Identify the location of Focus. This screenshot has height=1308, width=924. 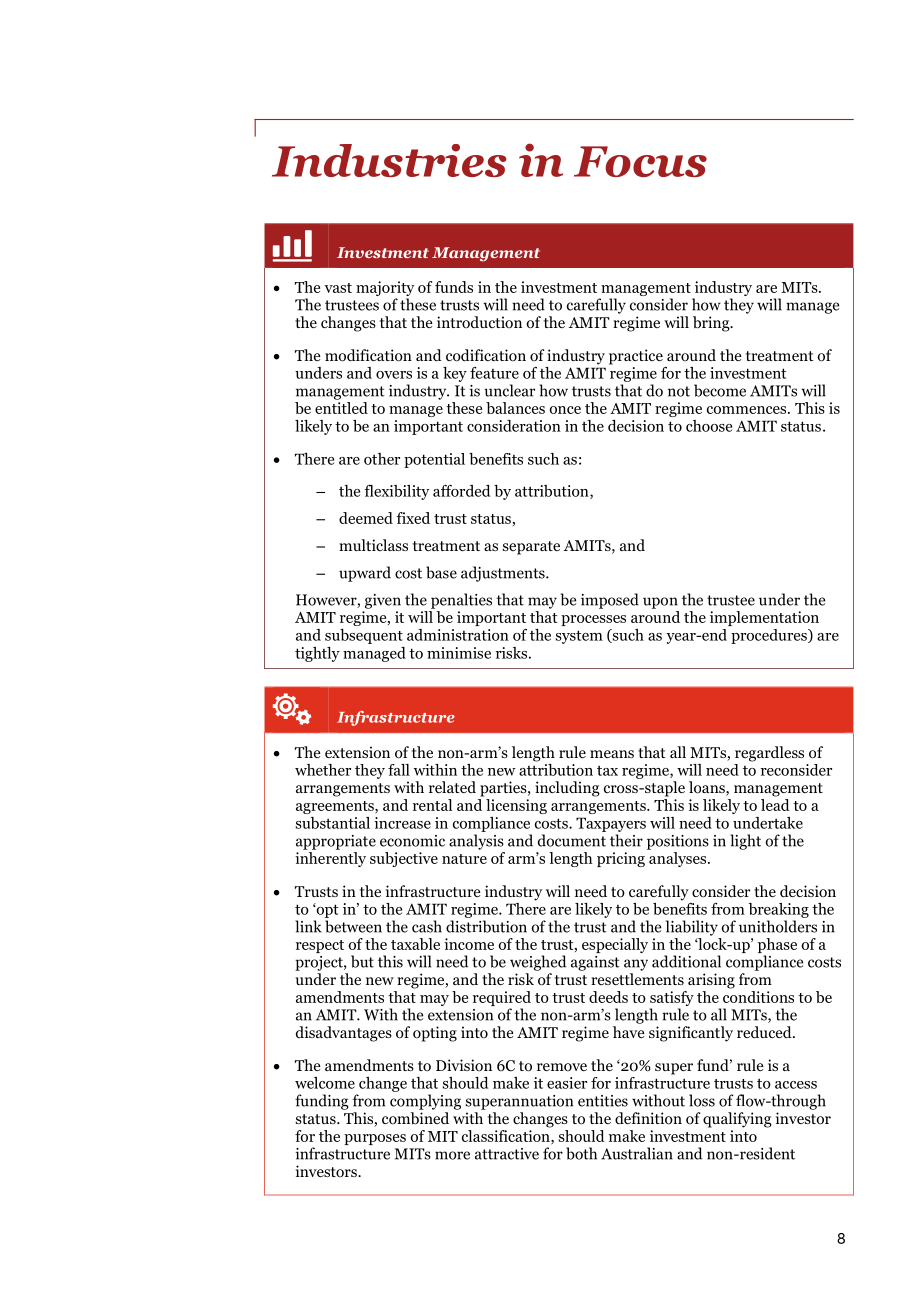
(640, 161).
